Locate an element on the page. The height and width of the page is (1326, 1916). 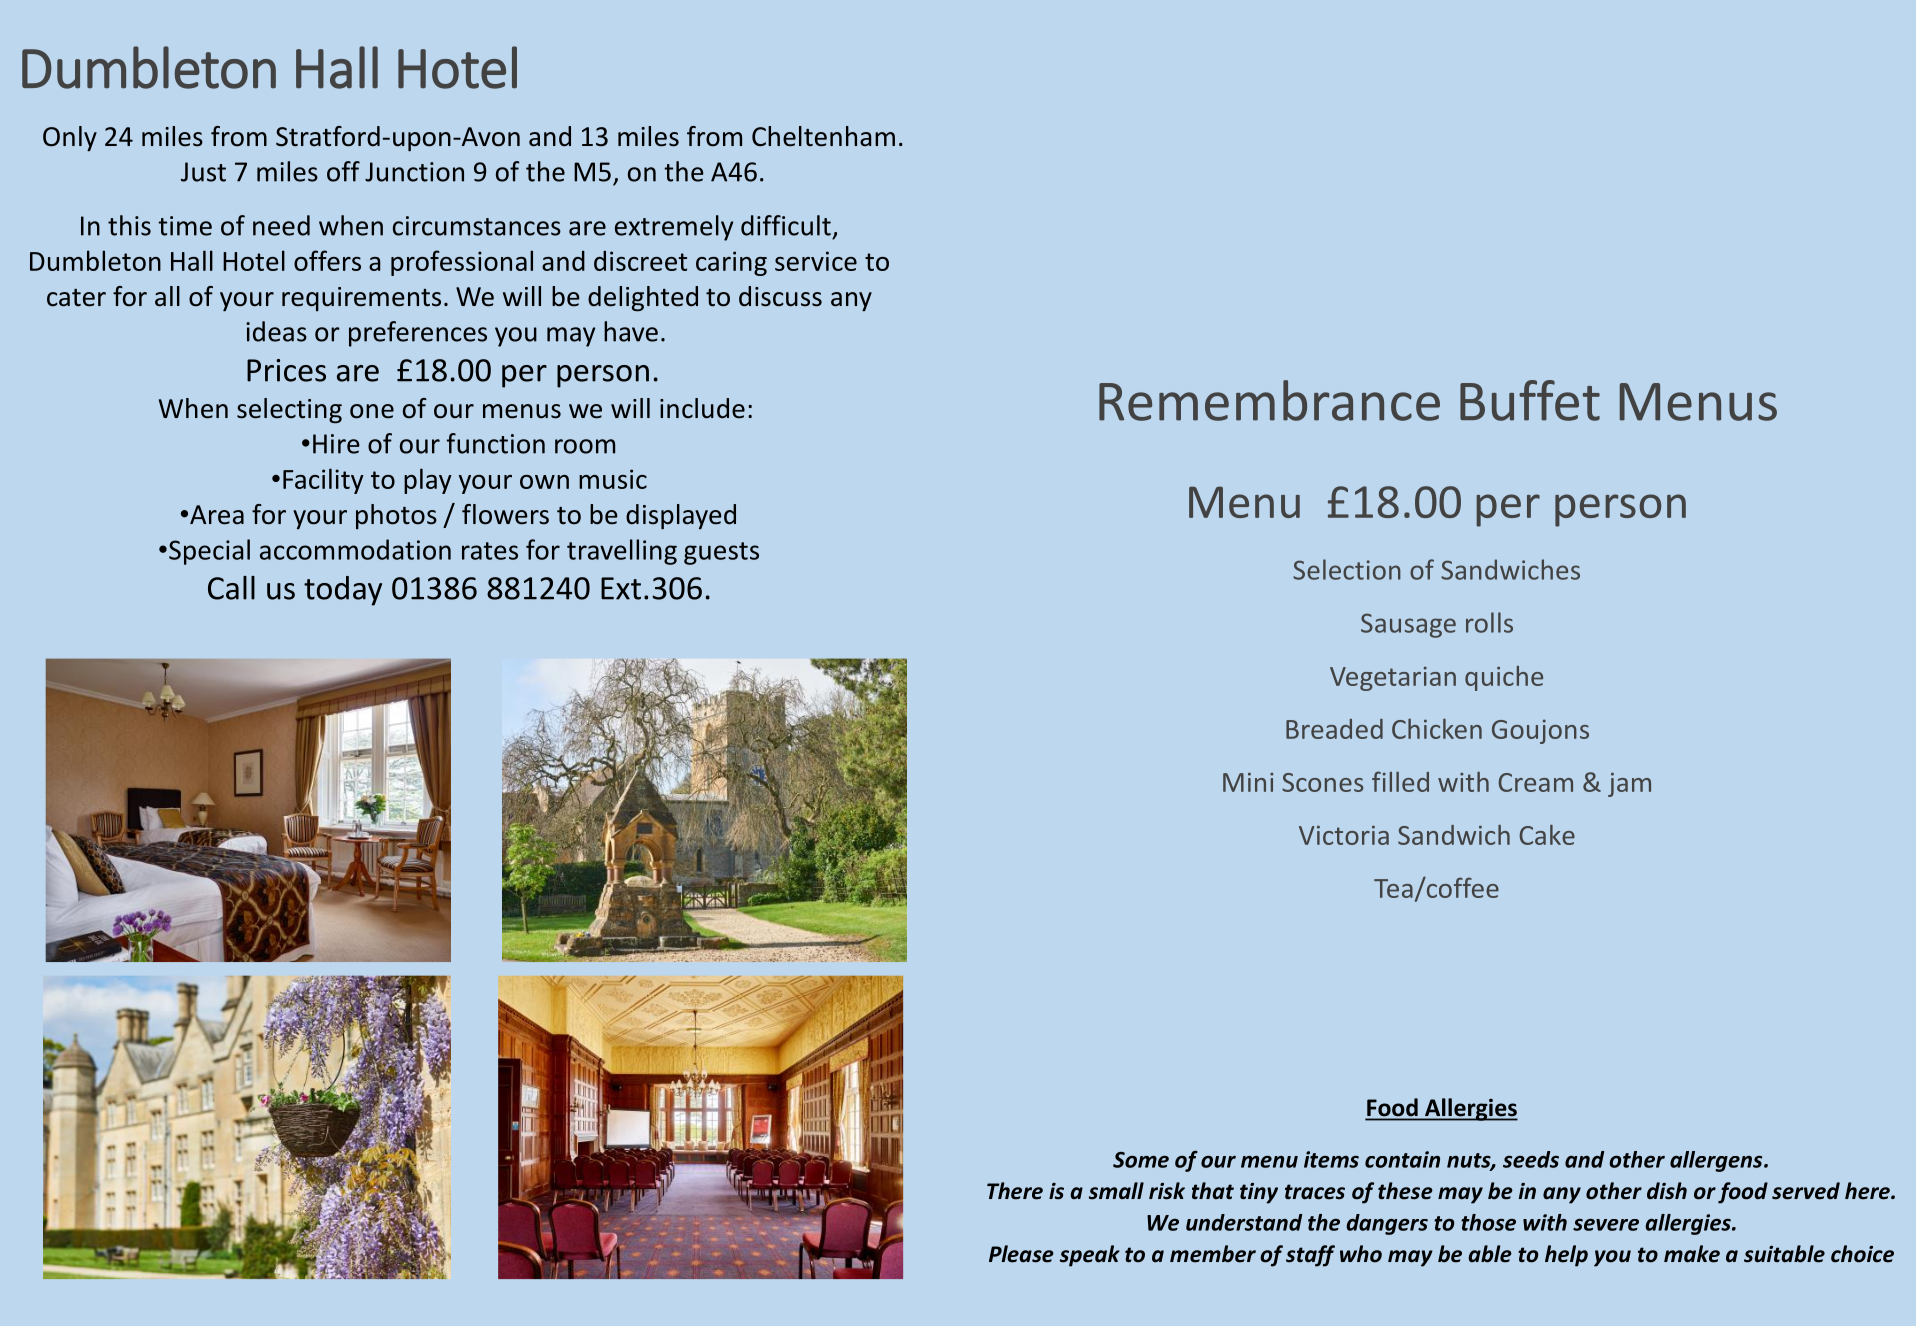
Chicken is located at coordinates (1437, 728).
